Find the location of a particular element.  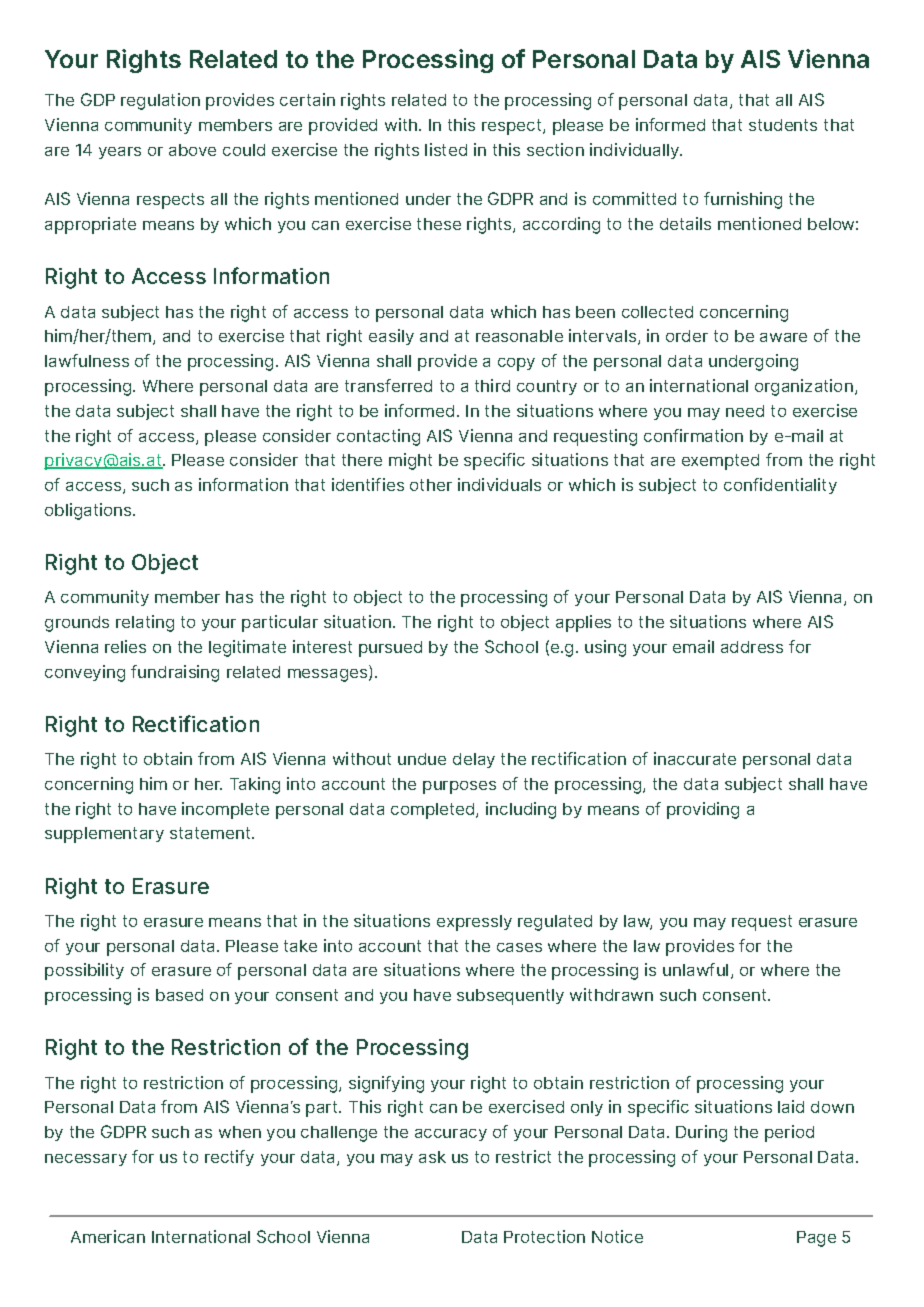

listed is located at coordinates (446, 149).
